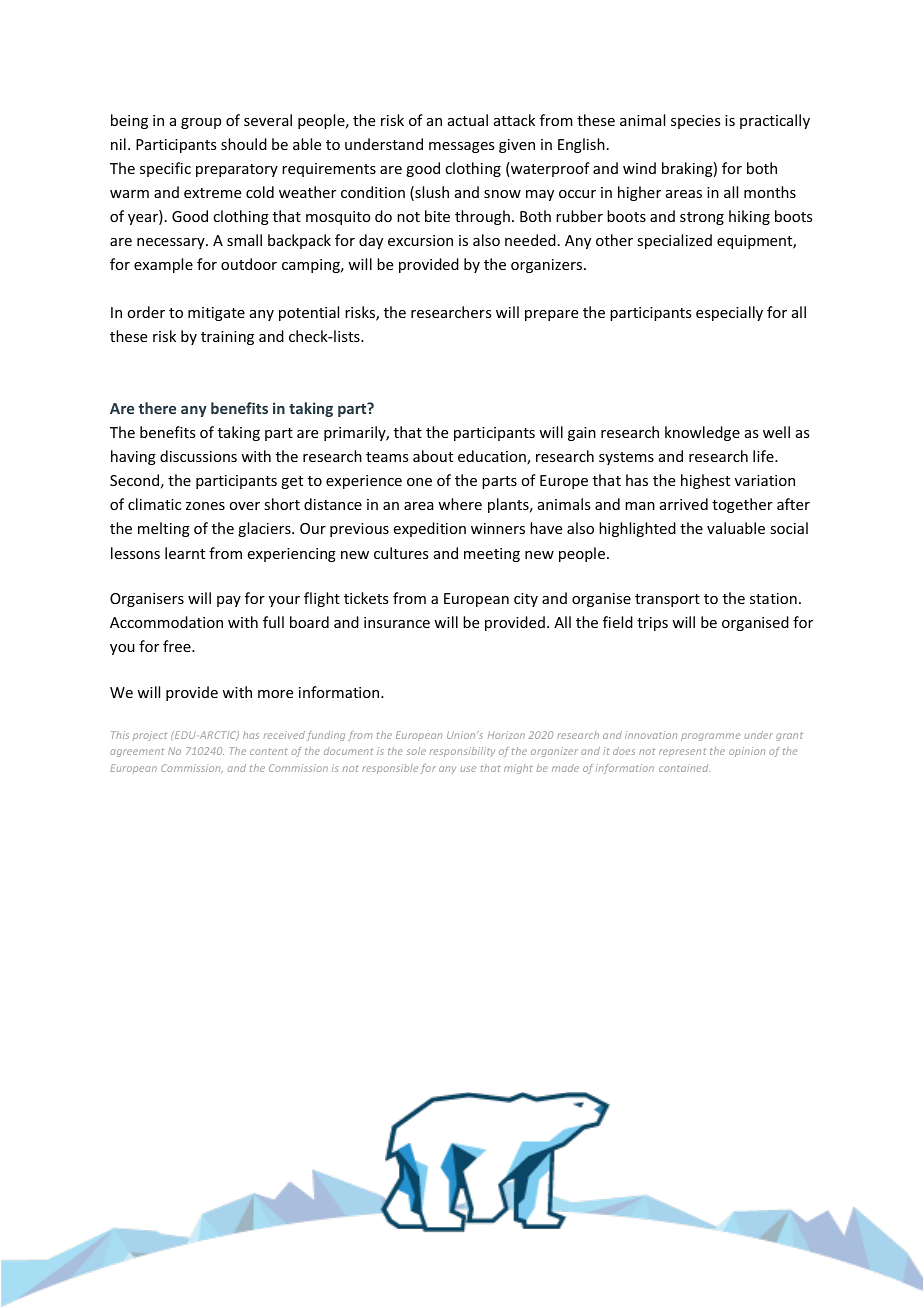 The width and height of the page is (924, 1308). Describe the element at coordinates (492, 555) in the page. I see `meeting` at that location.
